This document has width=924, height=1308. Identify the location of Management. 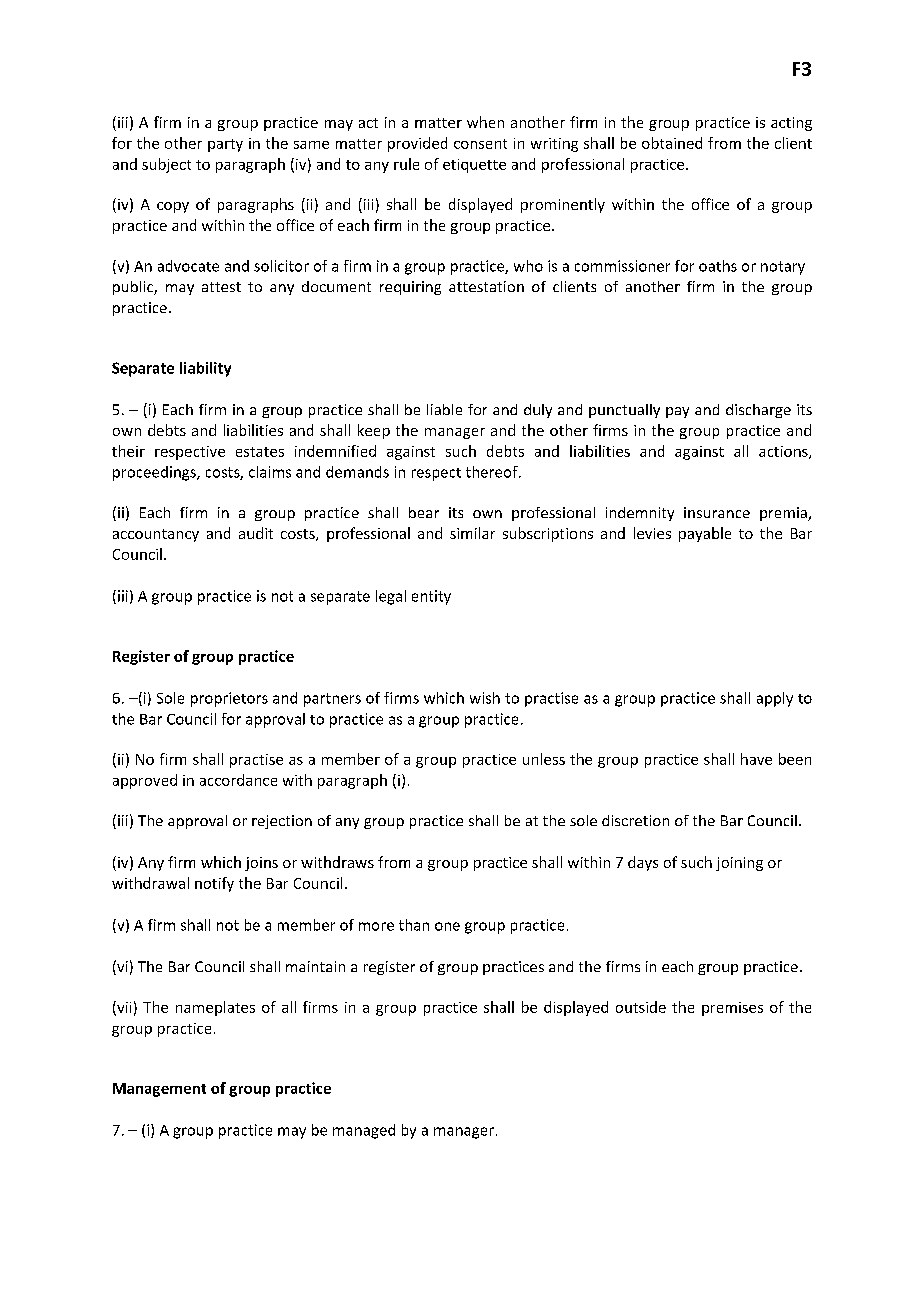
(159, 1090).
